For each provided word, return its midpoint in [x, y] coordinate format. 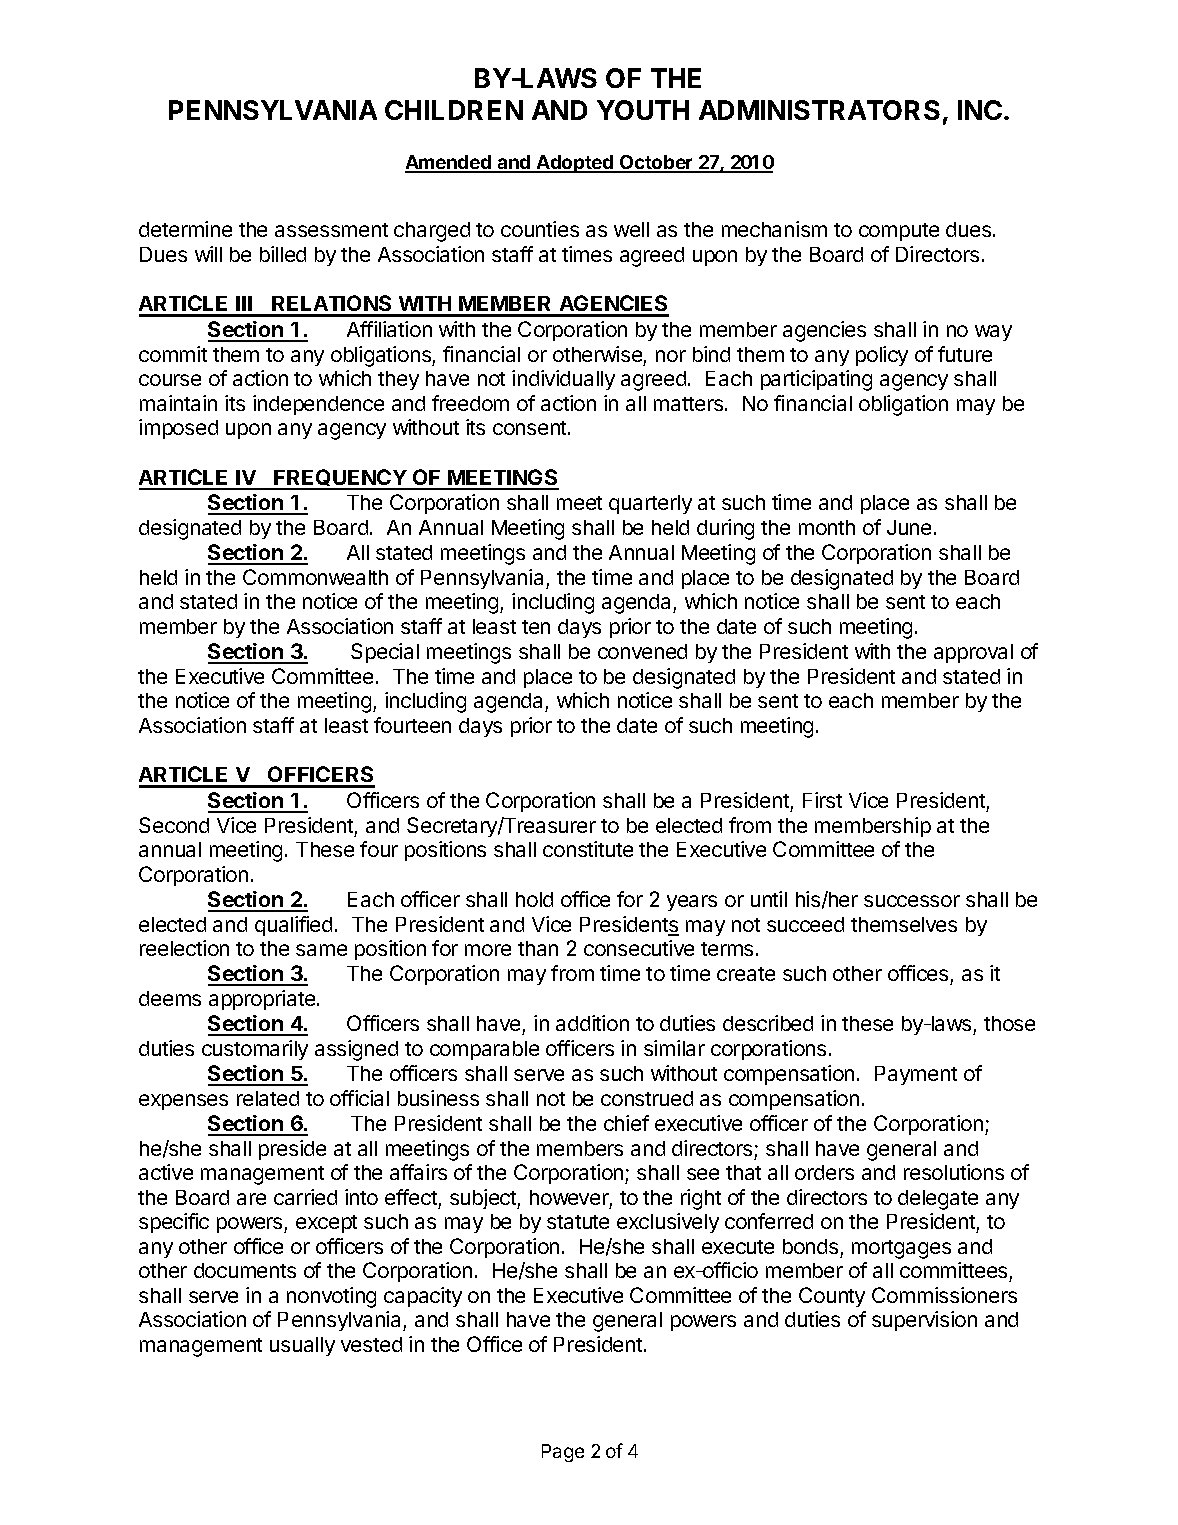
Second [174, 825]
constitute [588, 849]
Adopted [575, 164]
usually [302, 1346]
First [822, 800]
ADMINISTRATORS [819, 110]
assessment [331, 230]
